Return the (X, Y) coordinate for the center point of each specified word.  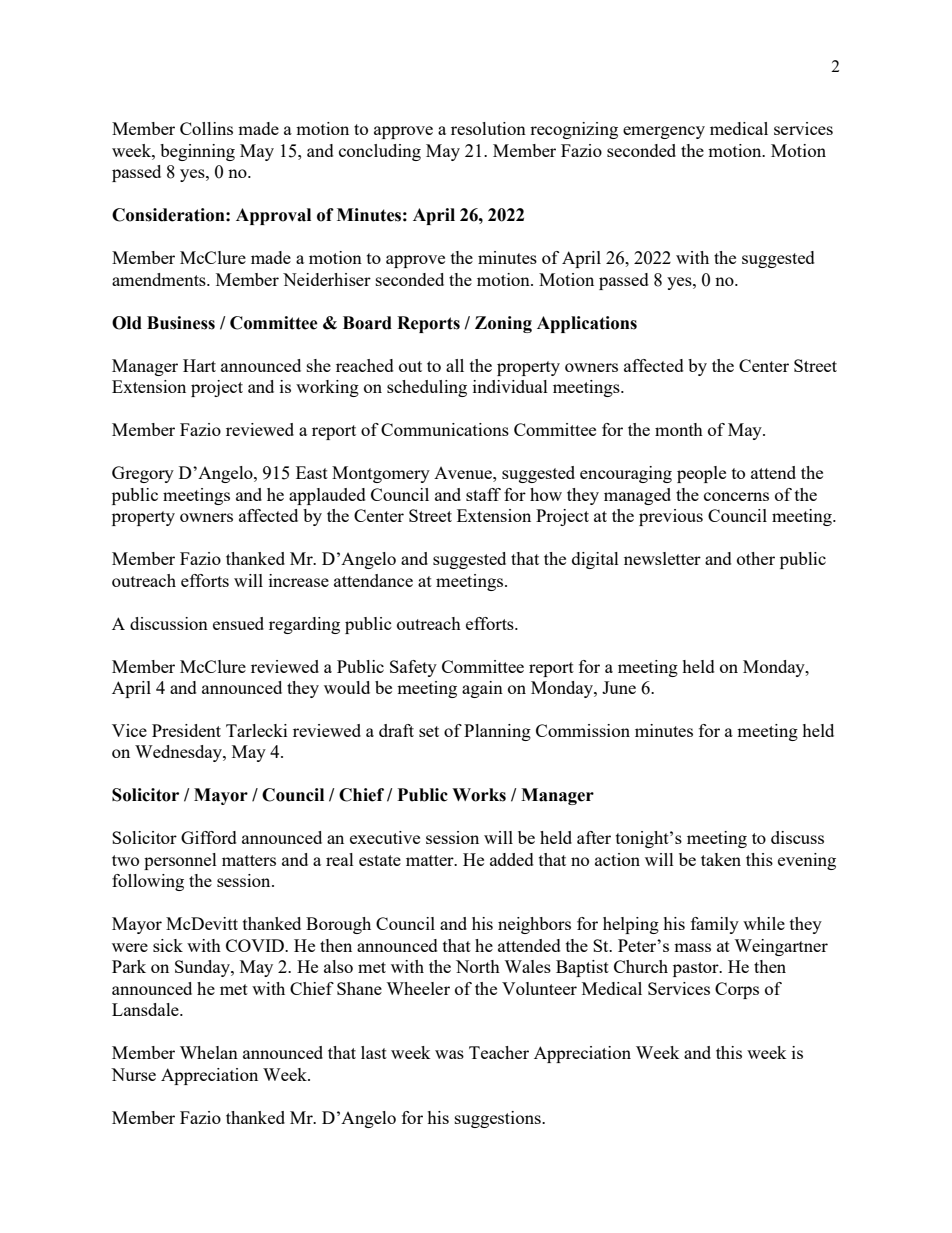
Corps (737, 990)
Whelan (209, 1052)
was (449, 1054)
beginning (197, 152)
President (186, 730)
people (701, 474)
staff (483, 494)
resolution (488, 128)
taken (721, 859)
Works (479, 795)
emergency (664, 132)
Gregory (143, 474)
